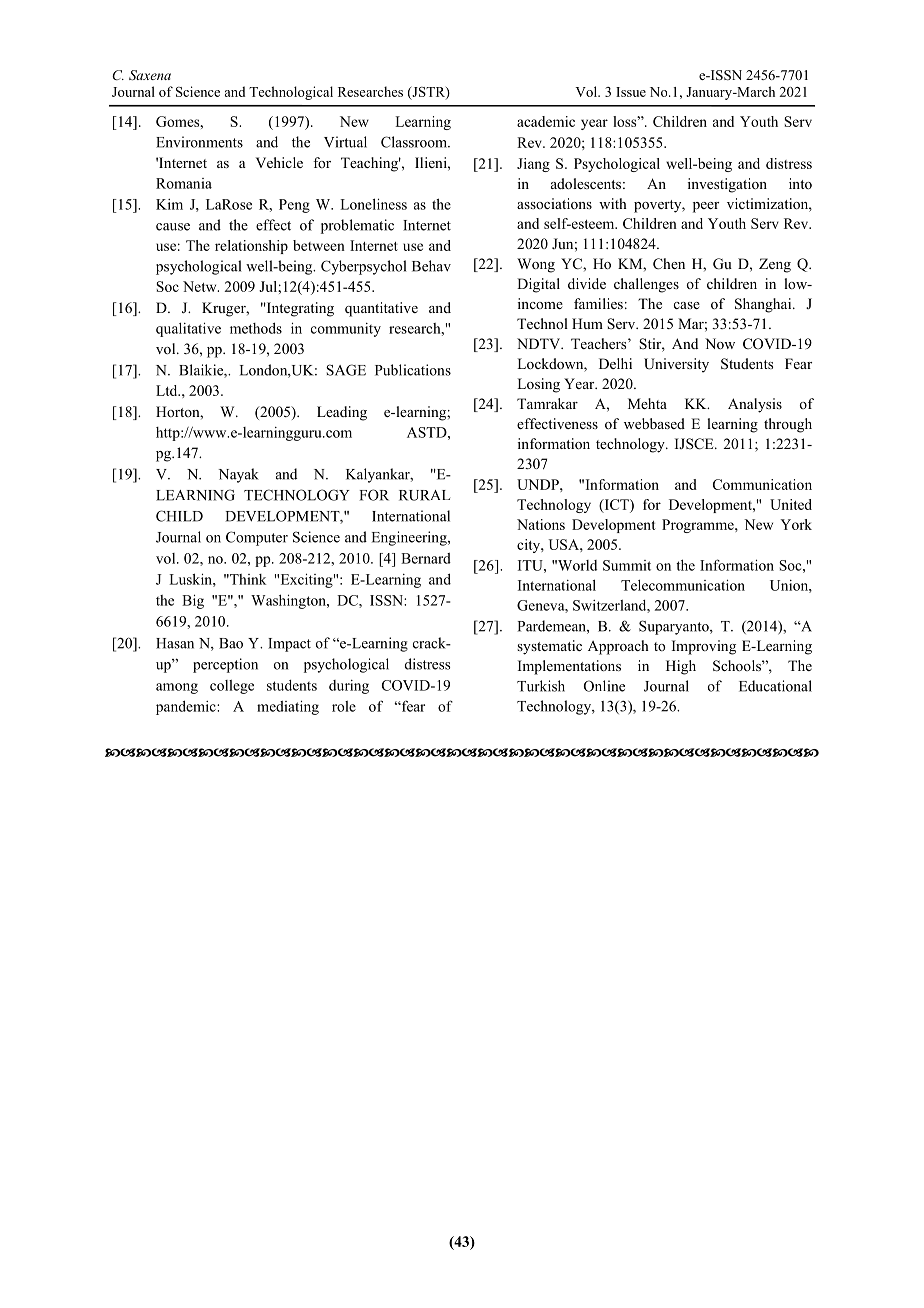  I want to click on United, so click(791, 504).
